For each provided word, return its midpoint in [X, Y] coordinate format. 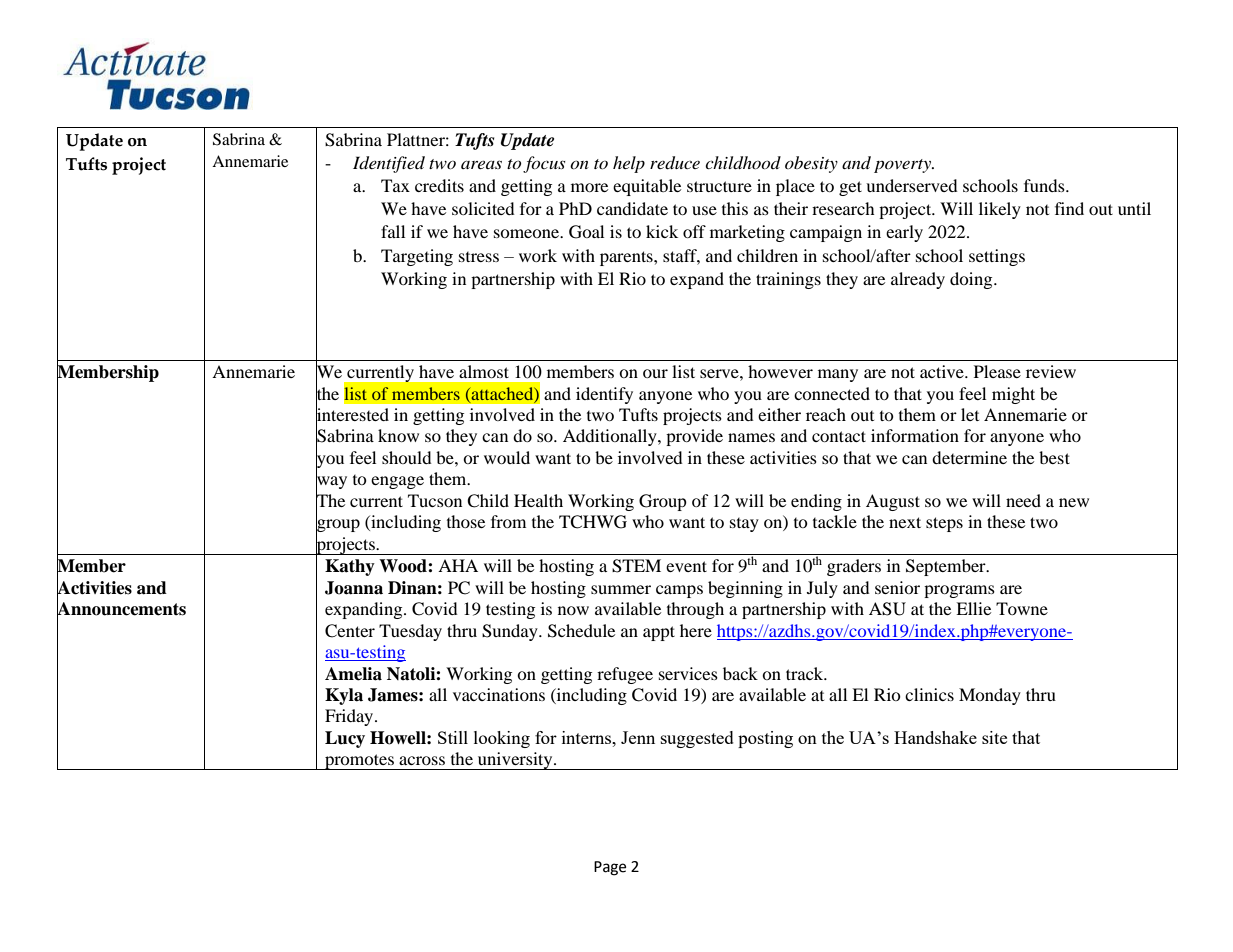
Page [610, 868]
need [1023, 500]
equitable [647, 187]
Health [538, 500]
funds [1045, 185]
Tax [395, 185]
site [994, 737]
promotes [359, 762]
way [331, 483]
